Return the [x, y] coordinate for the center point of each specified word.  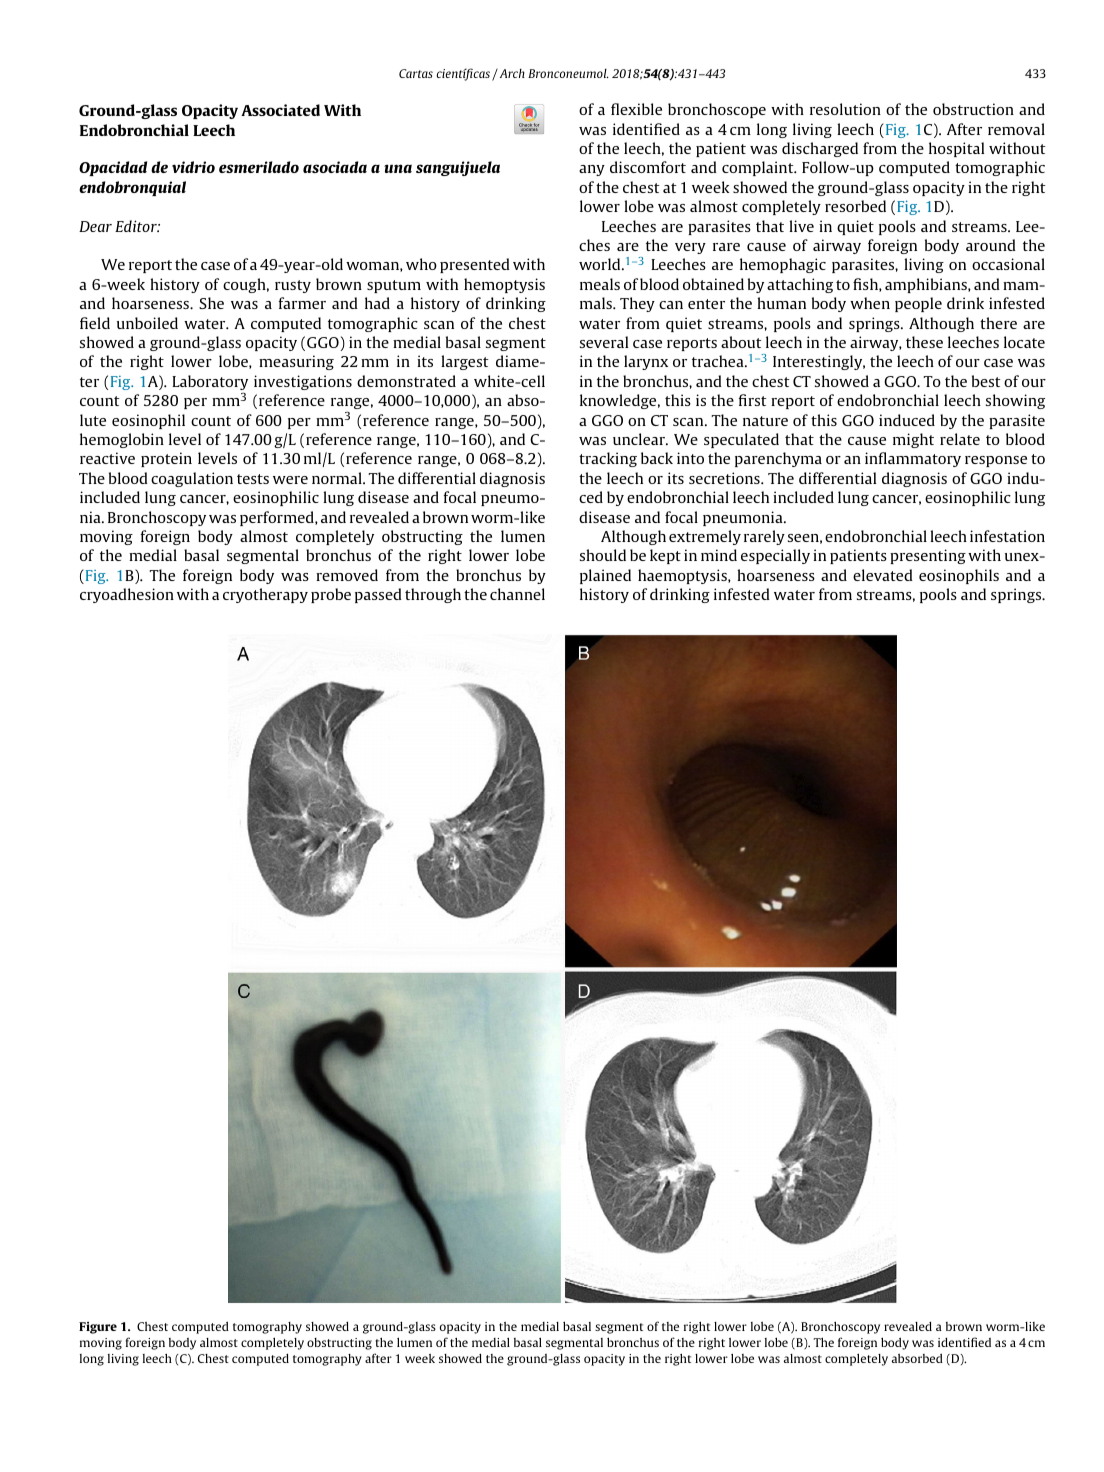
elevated [883, 575]
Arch [511, 73]
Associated [280, 110]
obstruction [973, 109]
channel [517, 594]
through [433, 595]
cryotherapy [265, 595]
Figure [98, 1328]
